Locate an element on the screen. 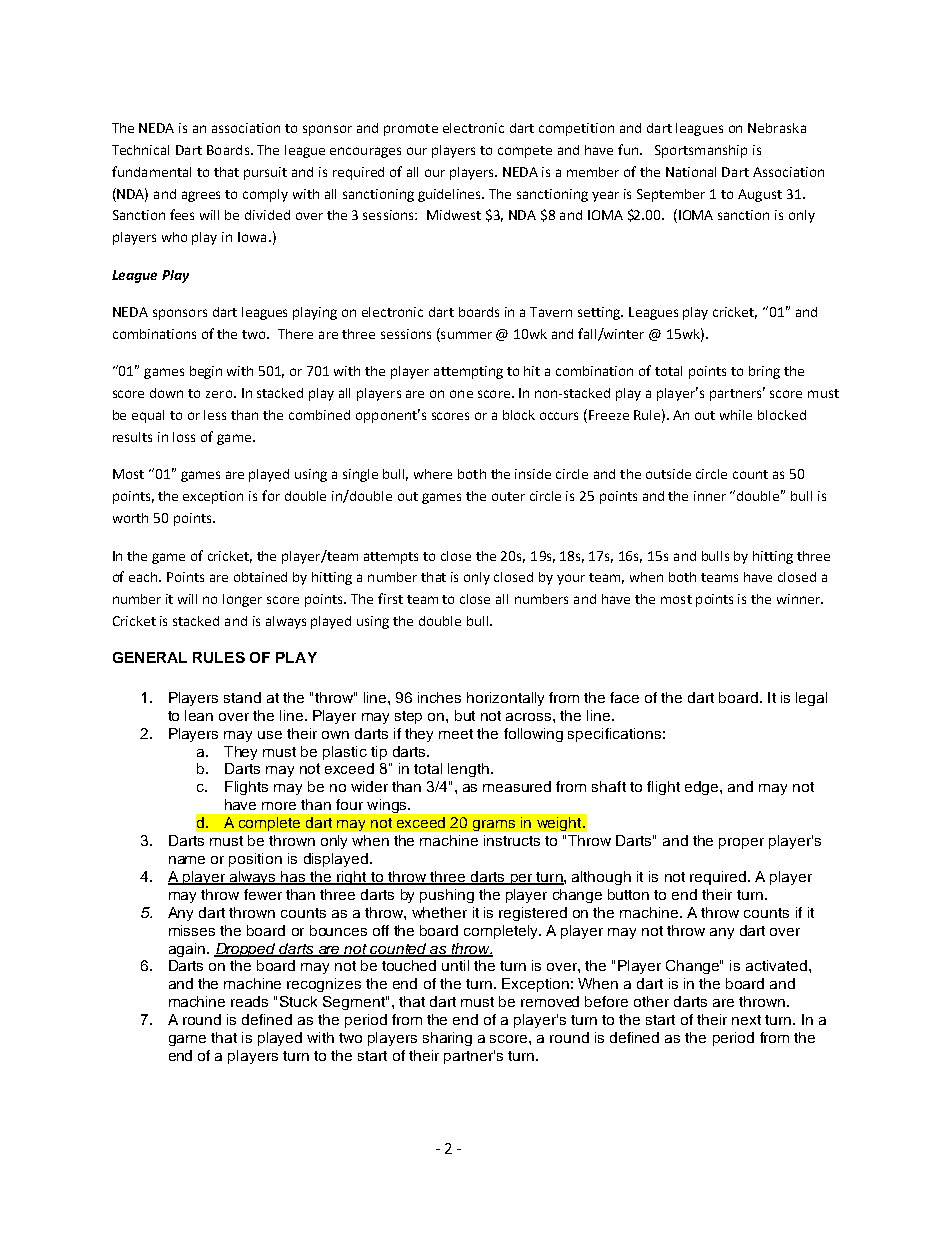 This screenshot has width=952, height=1233. pursuit is located at coordinates (265, 173).
